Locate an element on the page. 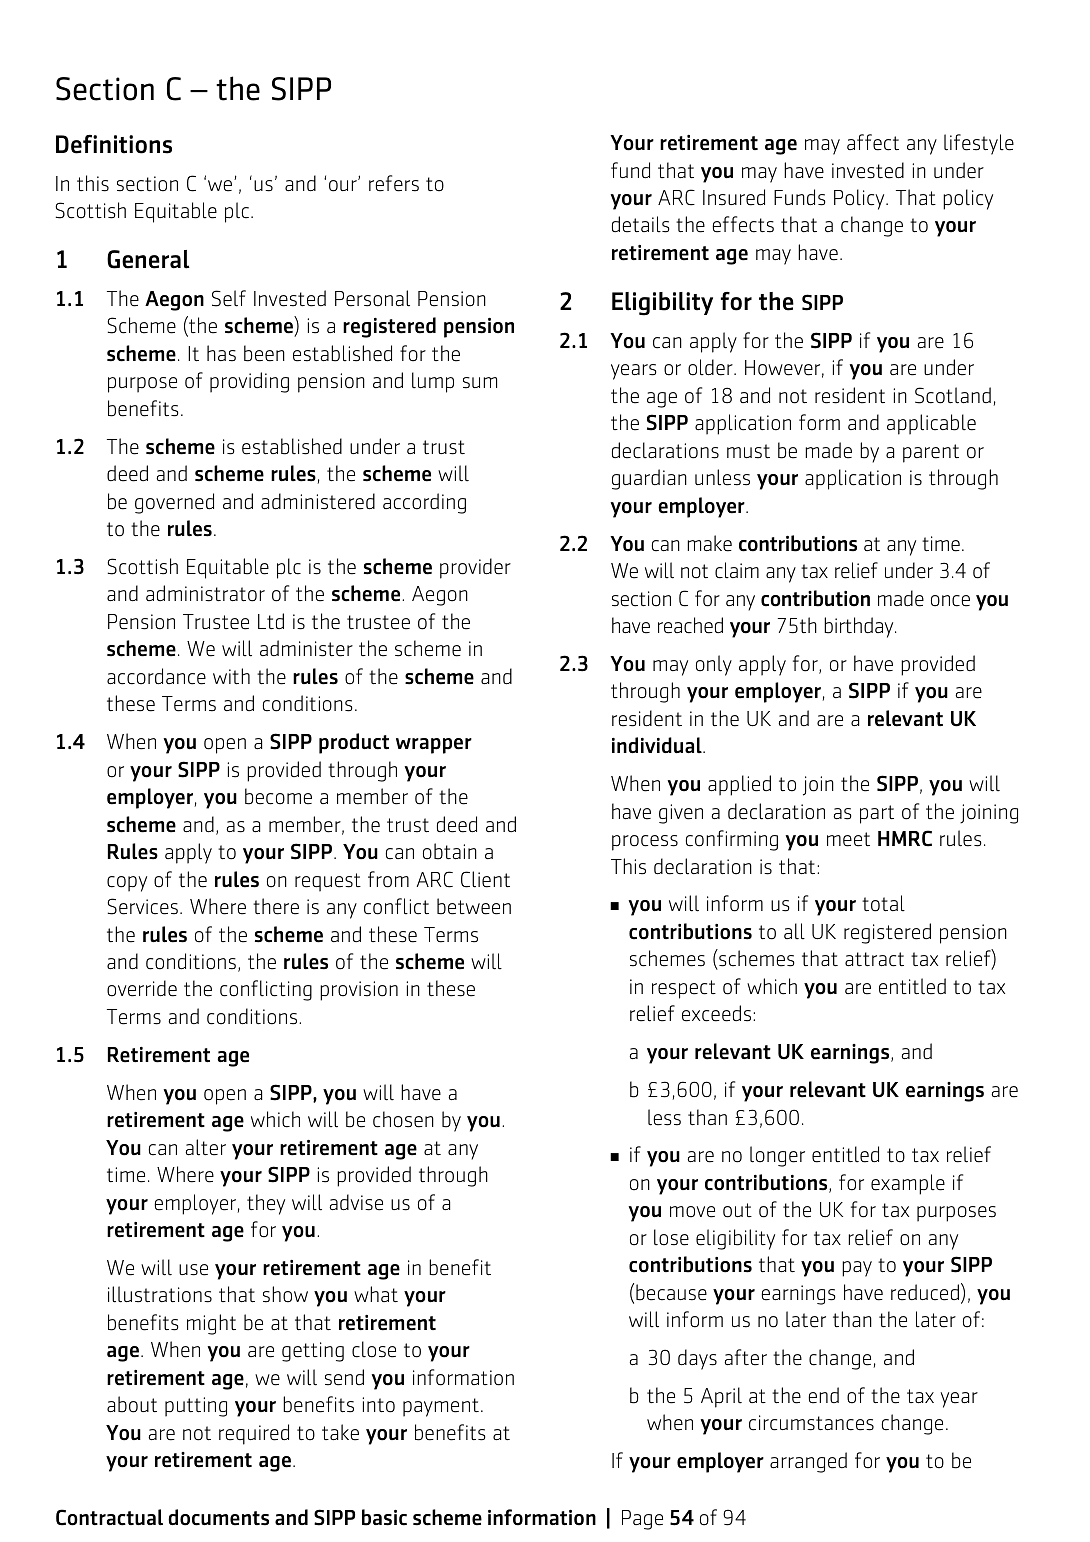  details is located at coordinates (640, 224).
